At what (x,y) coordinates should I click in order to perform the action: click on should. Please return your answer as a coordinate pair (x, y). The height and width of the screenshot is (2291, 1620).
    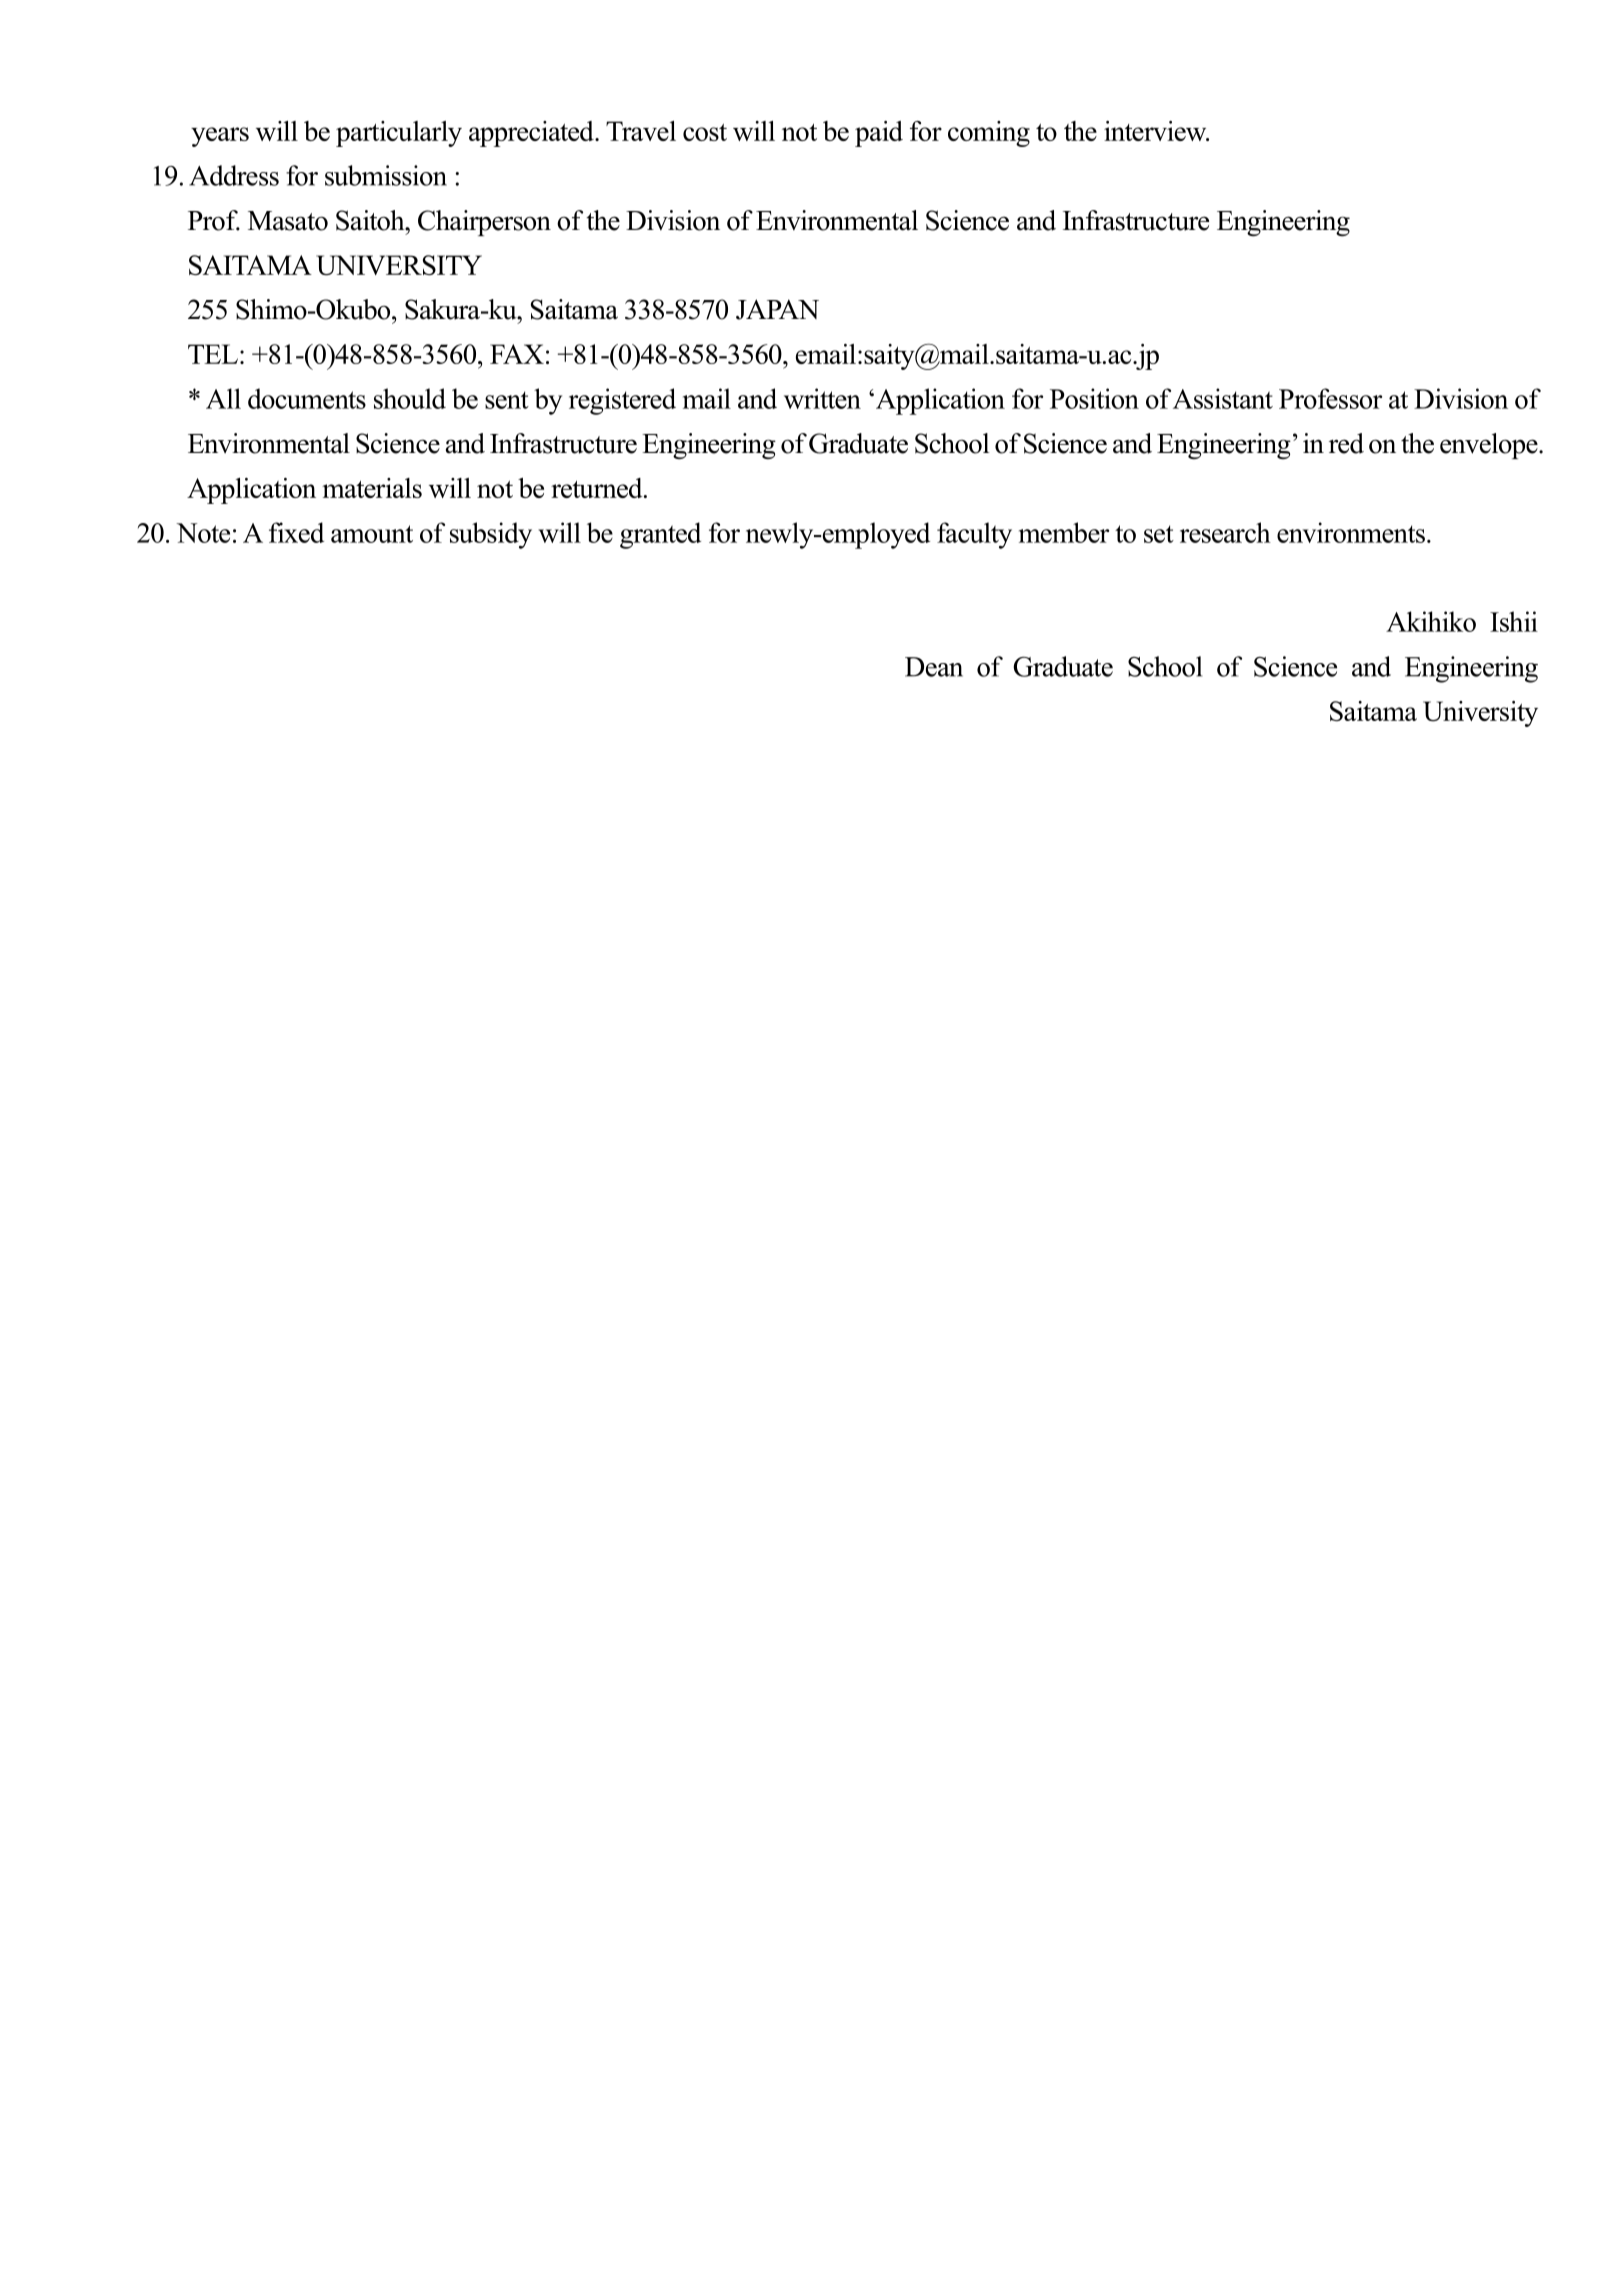
    Looking at the image, I should click on (410, 398).
